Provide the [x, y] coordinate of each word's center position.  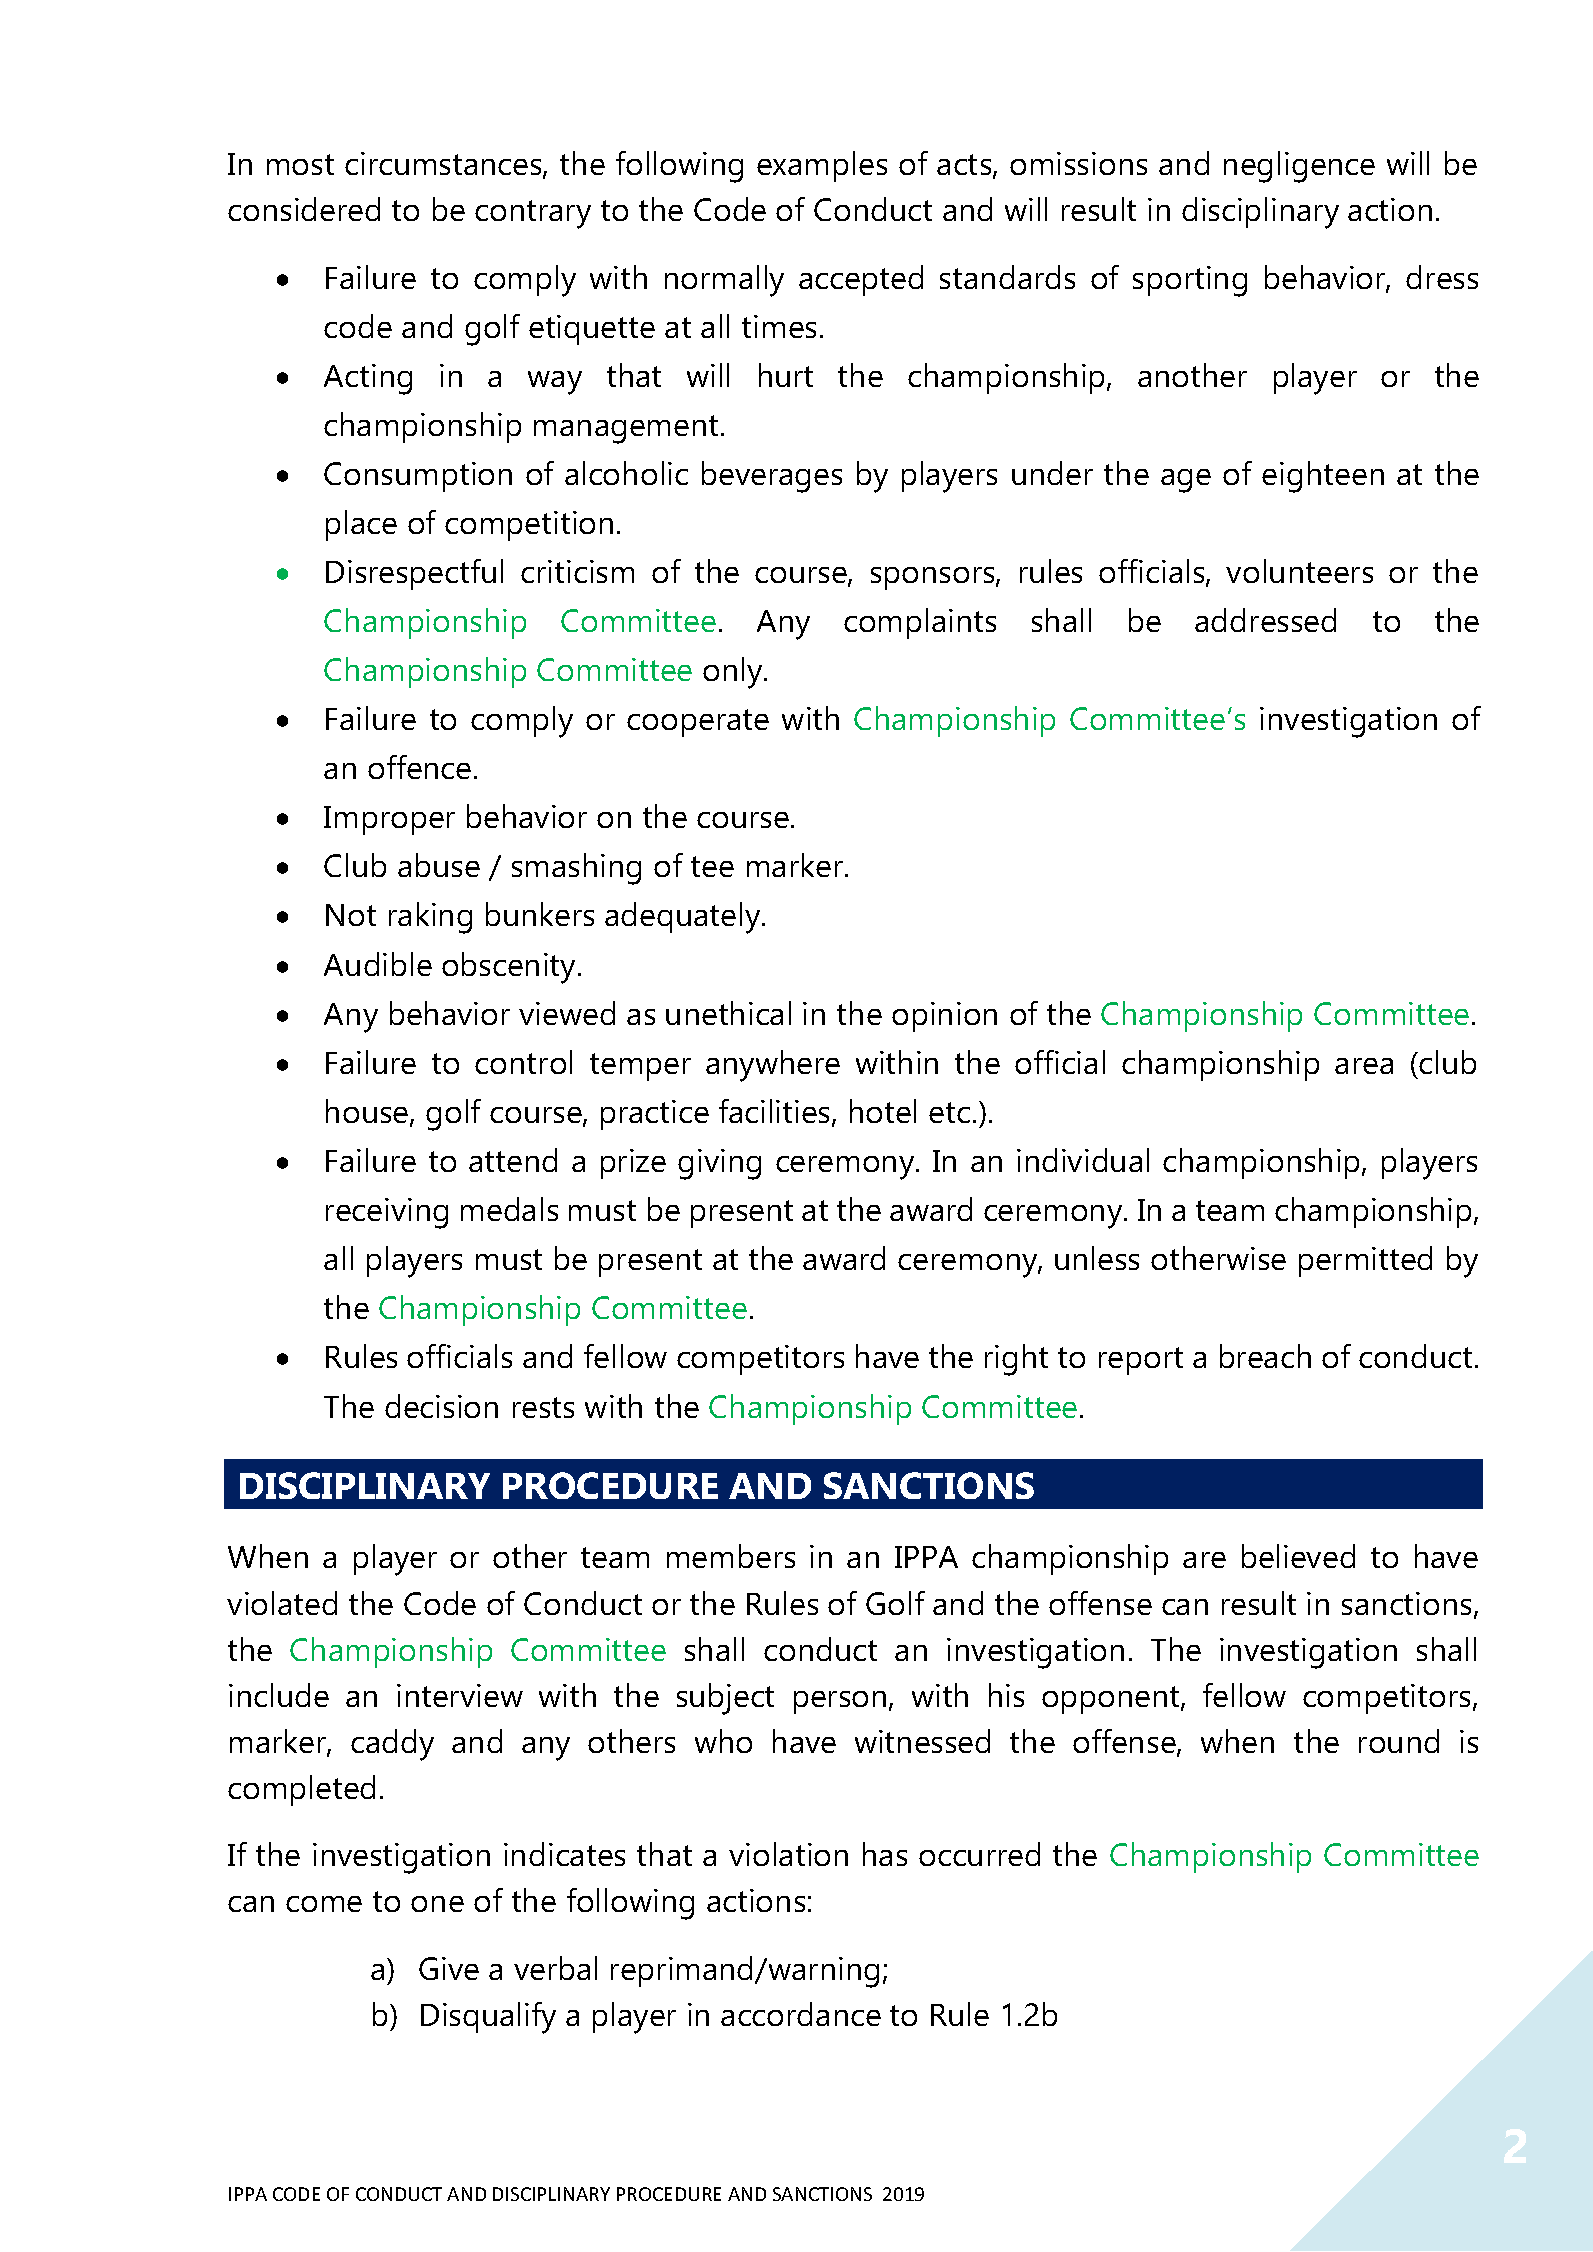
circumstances [444, 165]
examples [822, 166]
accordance [801, 2014]
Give [449, 1968]
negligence [1299, 167]
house [368, 1112]
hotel [883, 1111]
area [1364, 1066]
